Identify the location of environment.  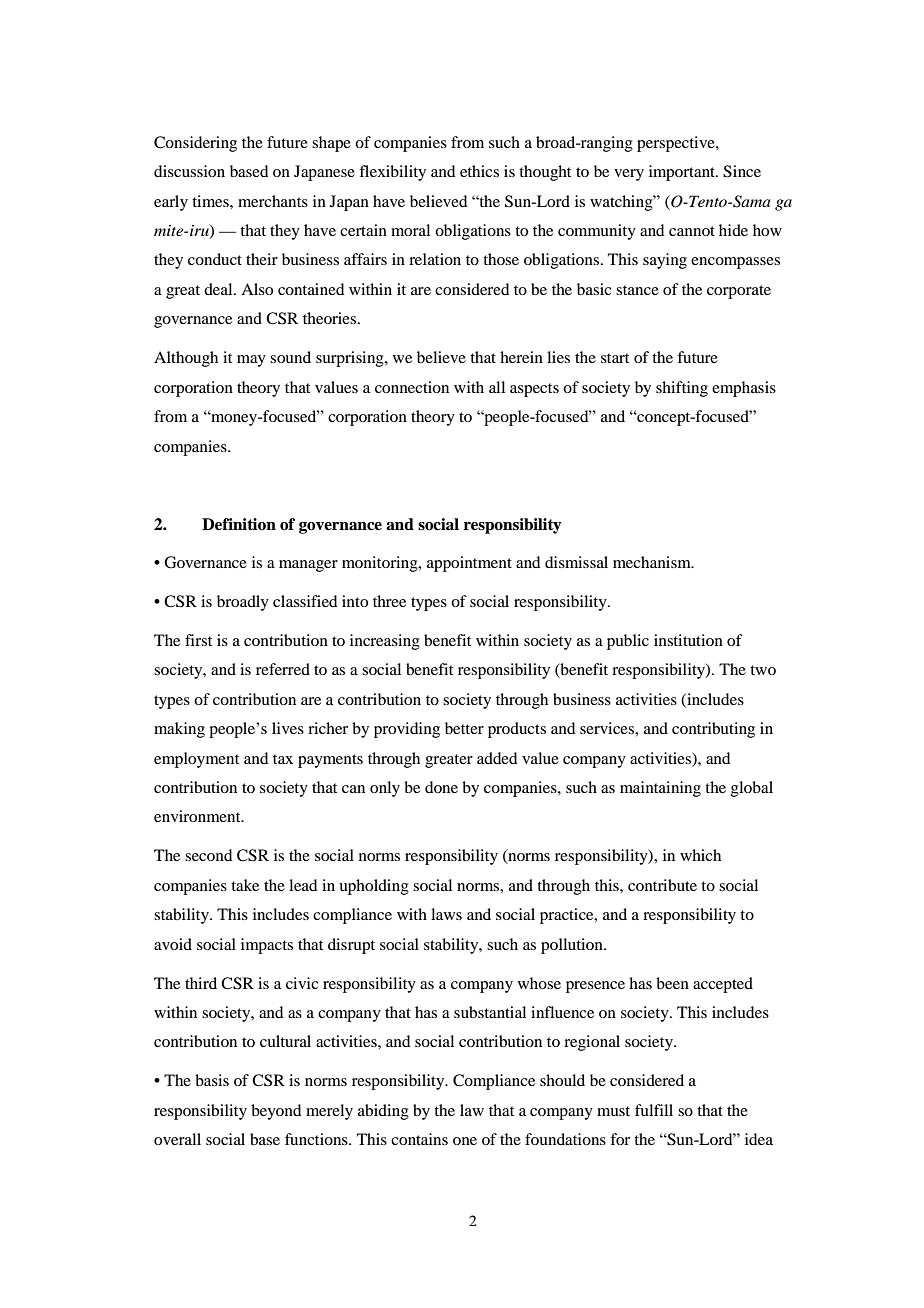
(198, 816).
